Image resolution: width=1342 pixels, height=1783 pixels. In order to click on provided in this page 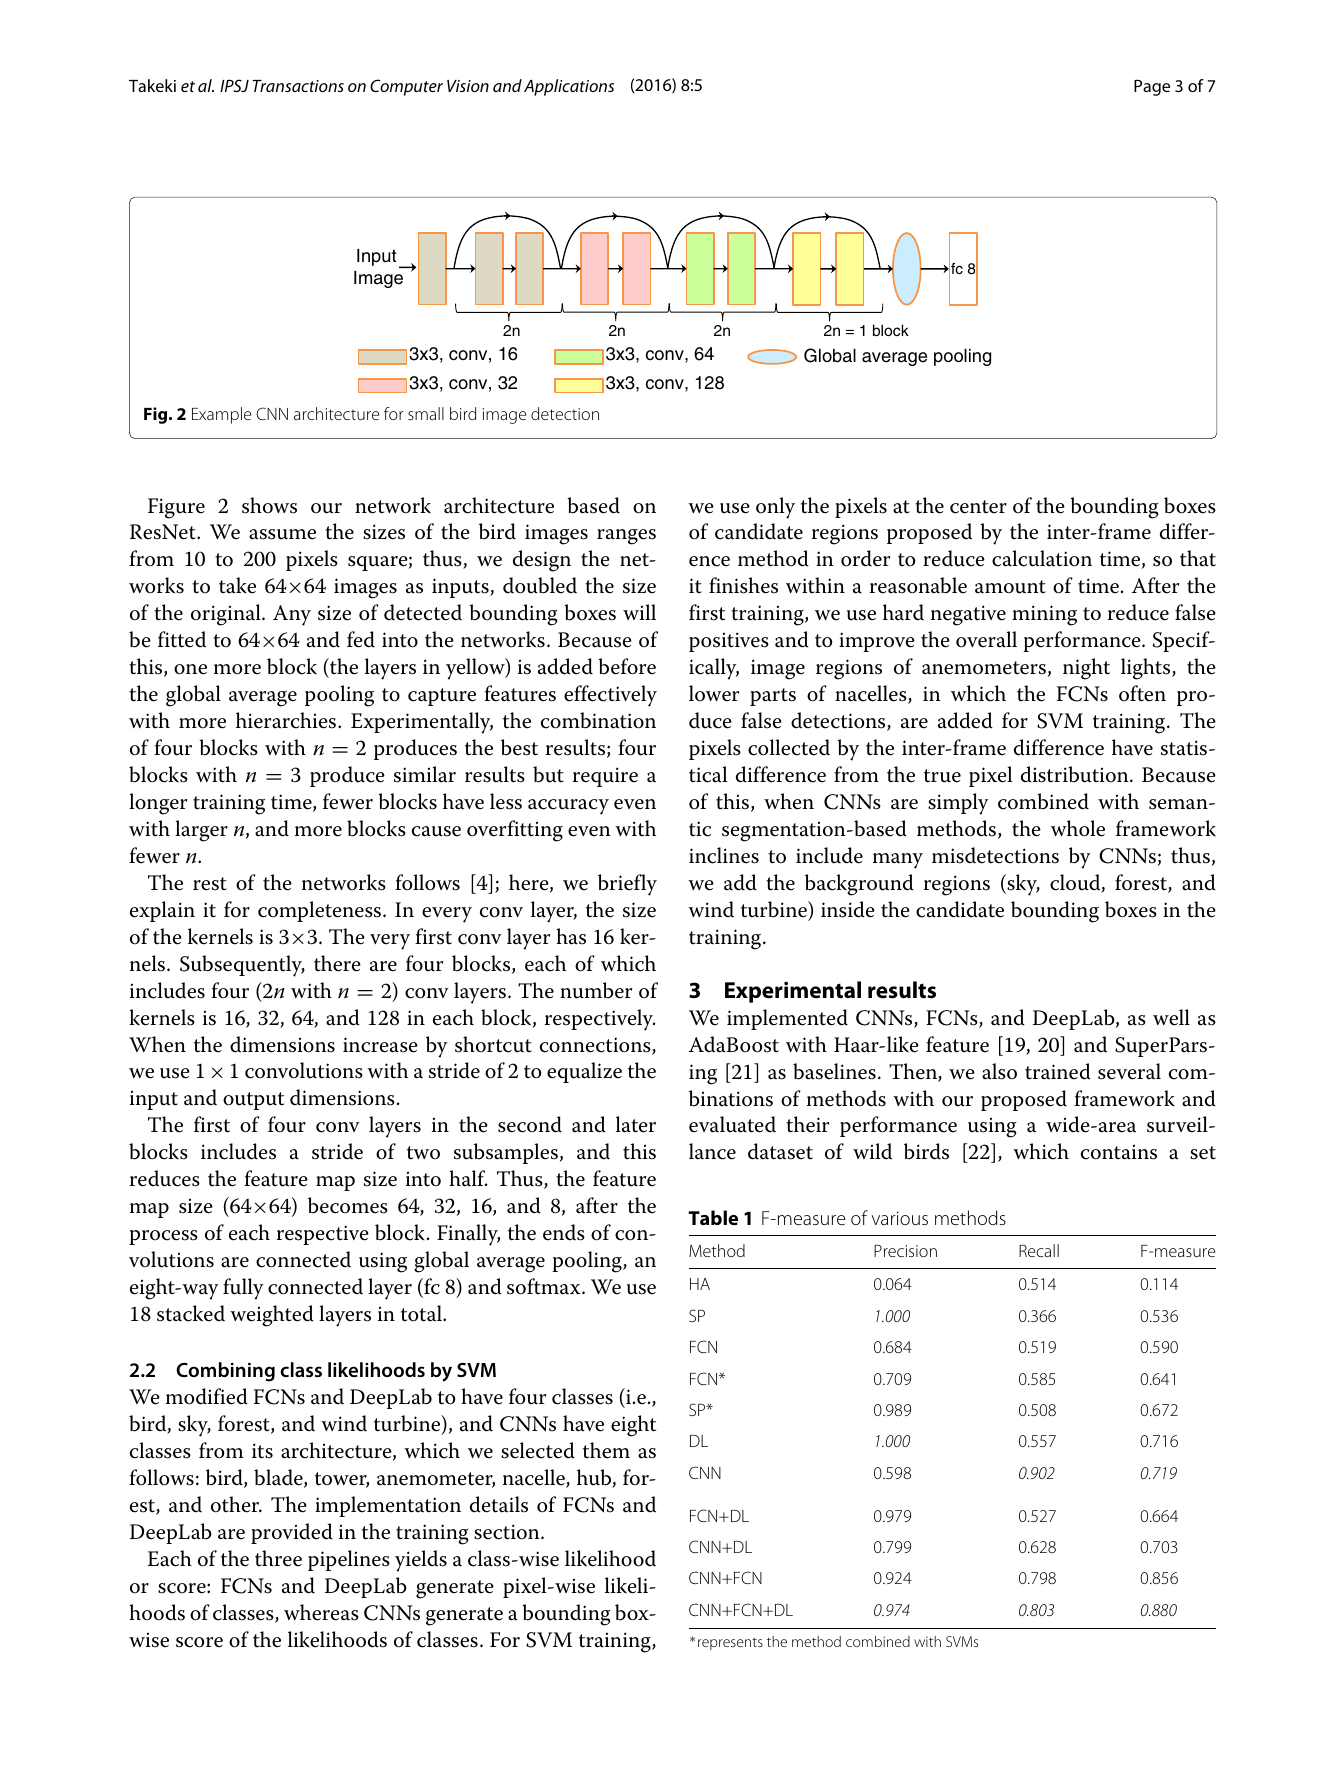, I will do `click(292, 1533)`.
